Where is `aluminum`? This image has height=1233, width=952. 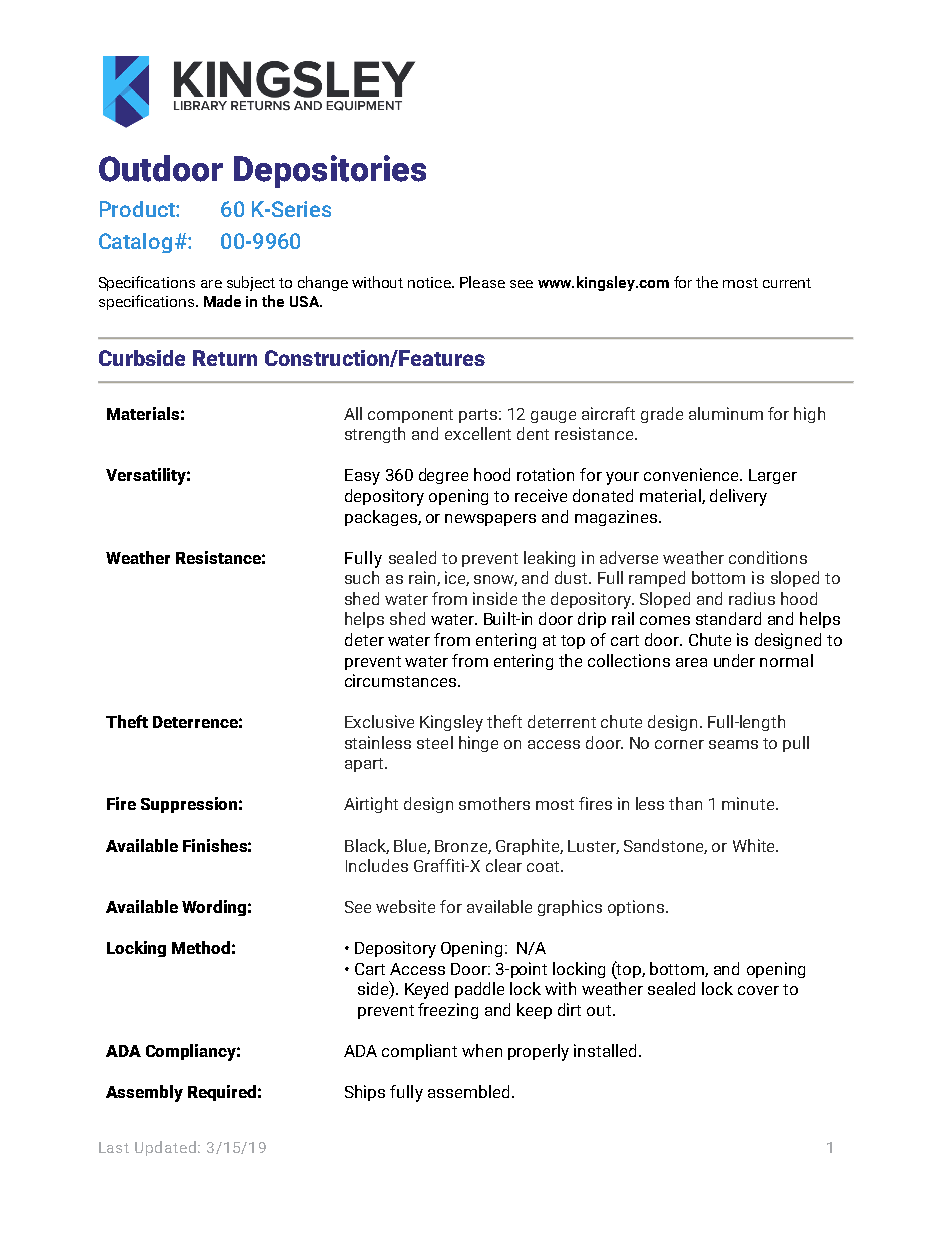 aluminum is located at coordinates (726, 413).
